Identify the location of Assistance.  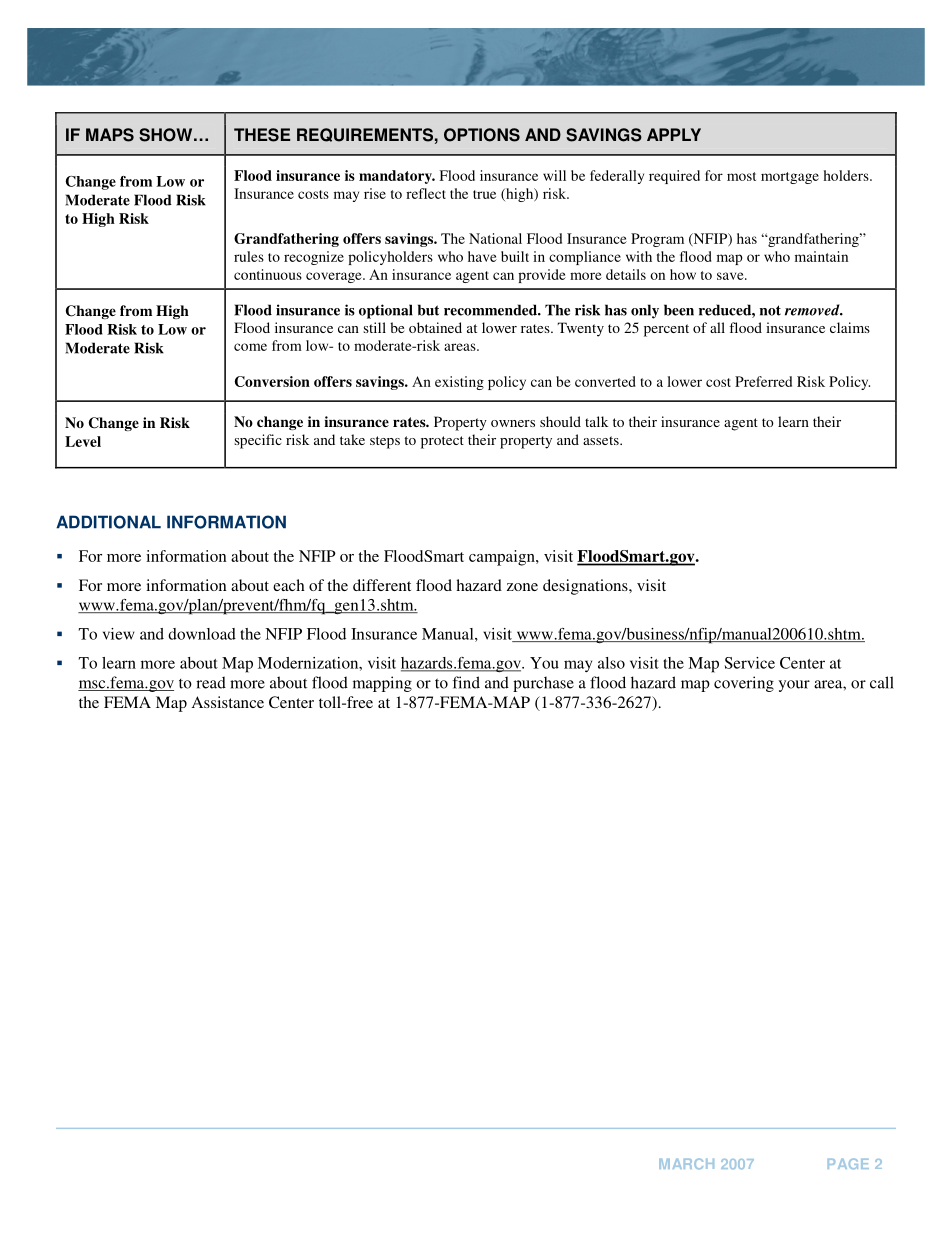
(228, 702).
